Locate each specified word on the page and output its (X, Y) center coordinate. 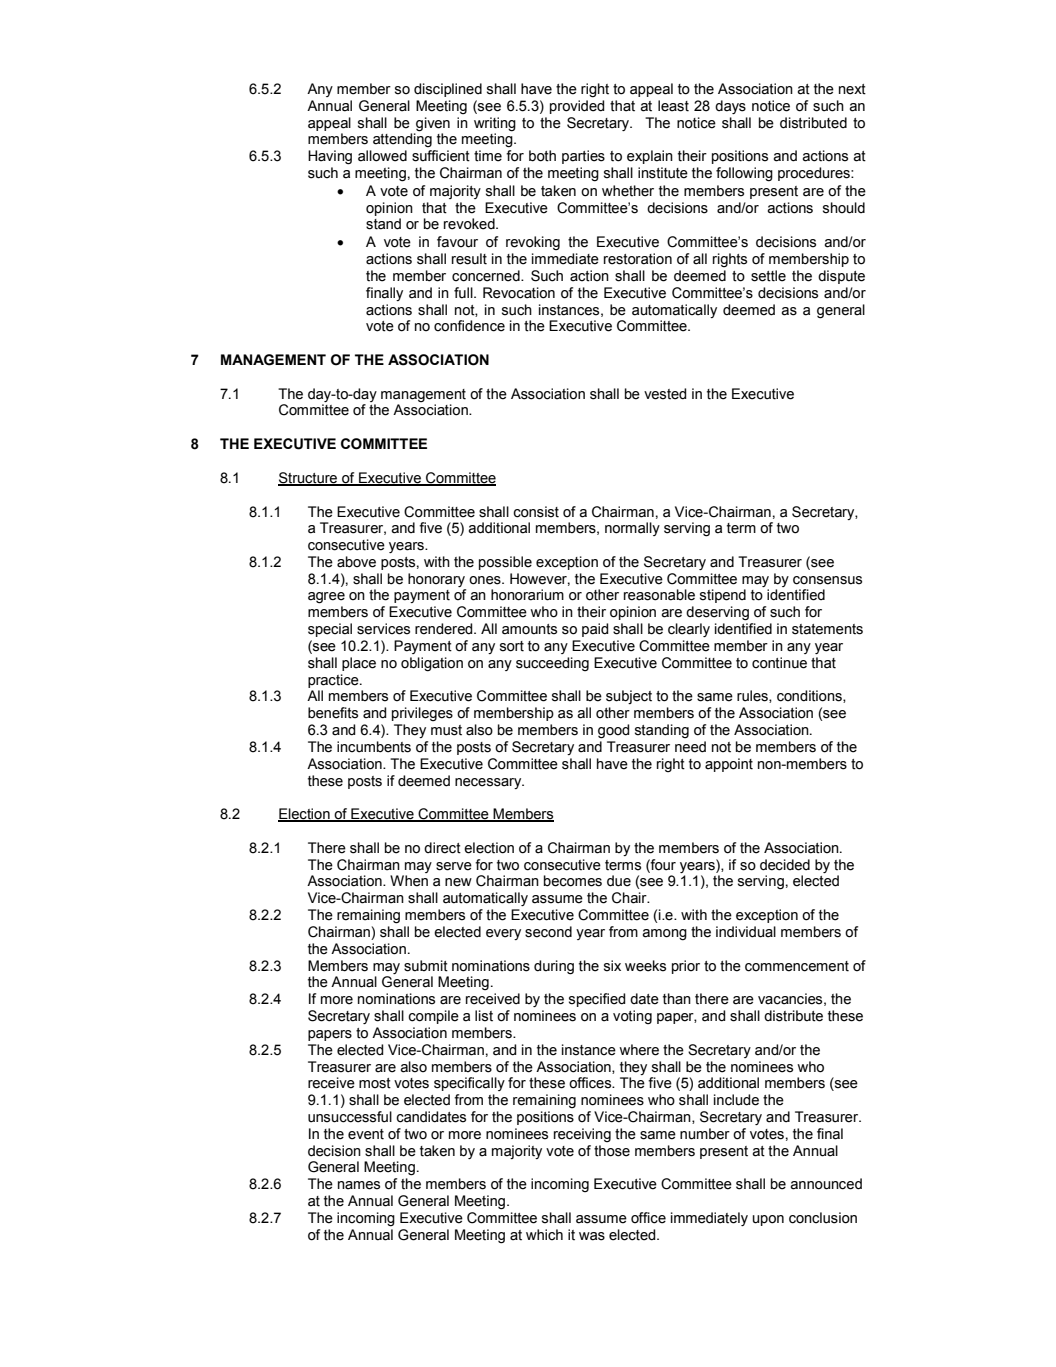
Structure (309, 478)
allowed (382, 156)
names (359, 1185)
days (730, 107)
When (409, 881)
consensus (827, 580)
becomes (573, 881)
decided (785, 865)
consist (536, 512)
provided (577, 107)
